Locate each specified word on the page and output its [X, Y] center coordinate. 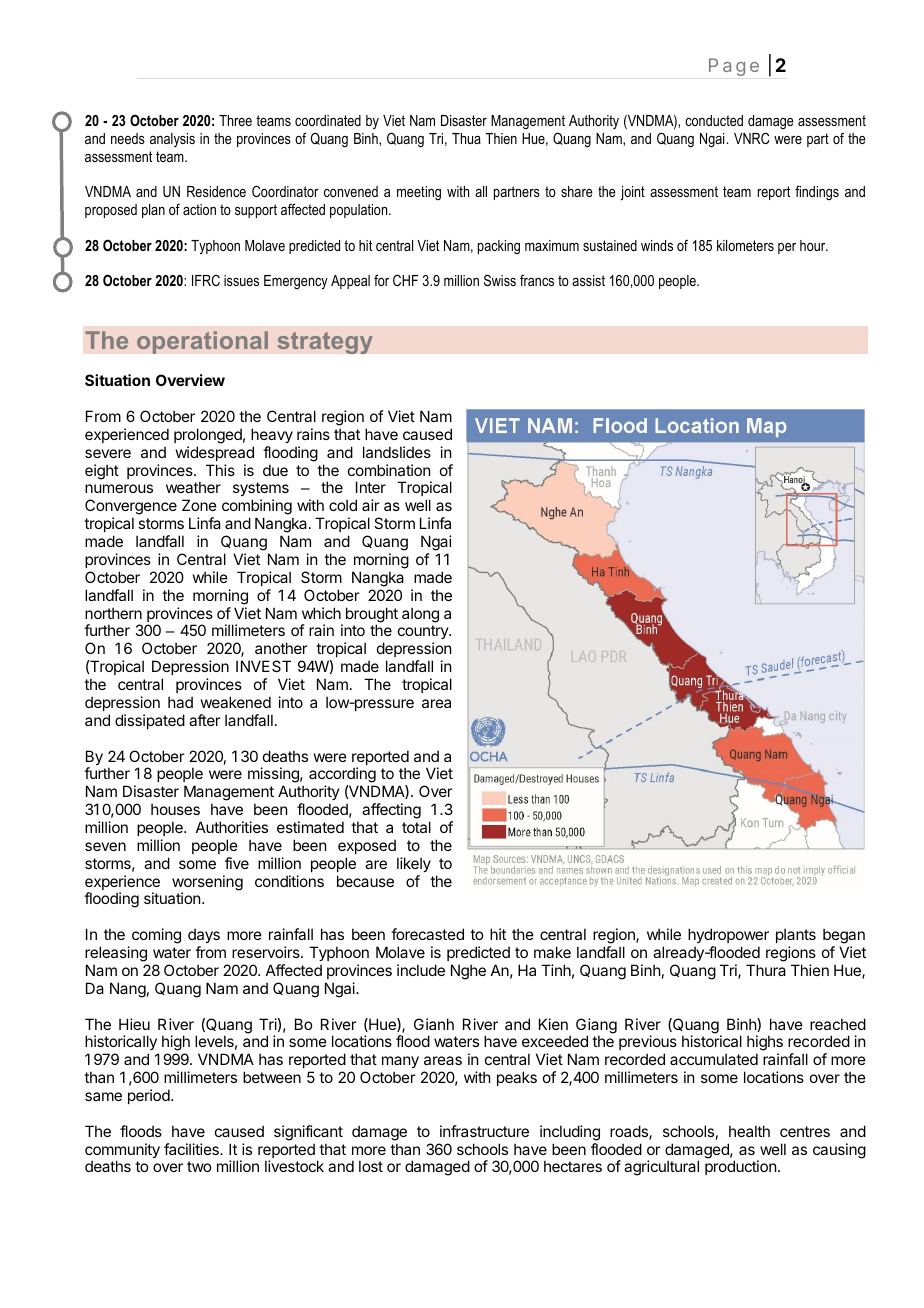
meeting [419, 193]
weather [193, 487]
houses [175, 809]
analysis [172, 140]
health [749, 1131]
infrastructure [484, 1131]
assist [588, 280]
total [416, 827]
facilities [192, 1149]
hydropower [728, 935]
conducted [714, 120]
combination [389, 470]
